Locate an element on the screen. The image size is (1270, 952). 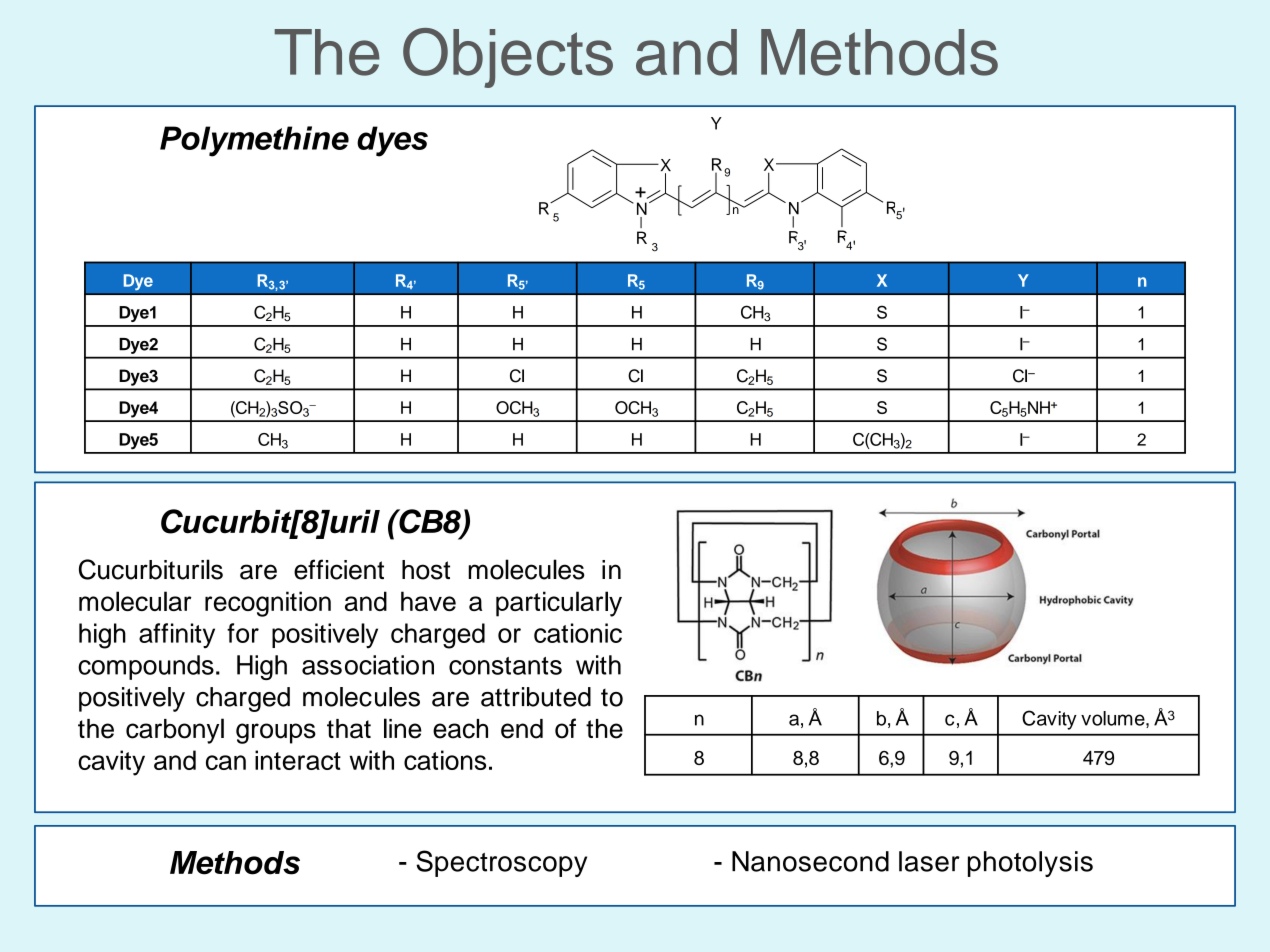
have is located at coordinates (428, 601).
